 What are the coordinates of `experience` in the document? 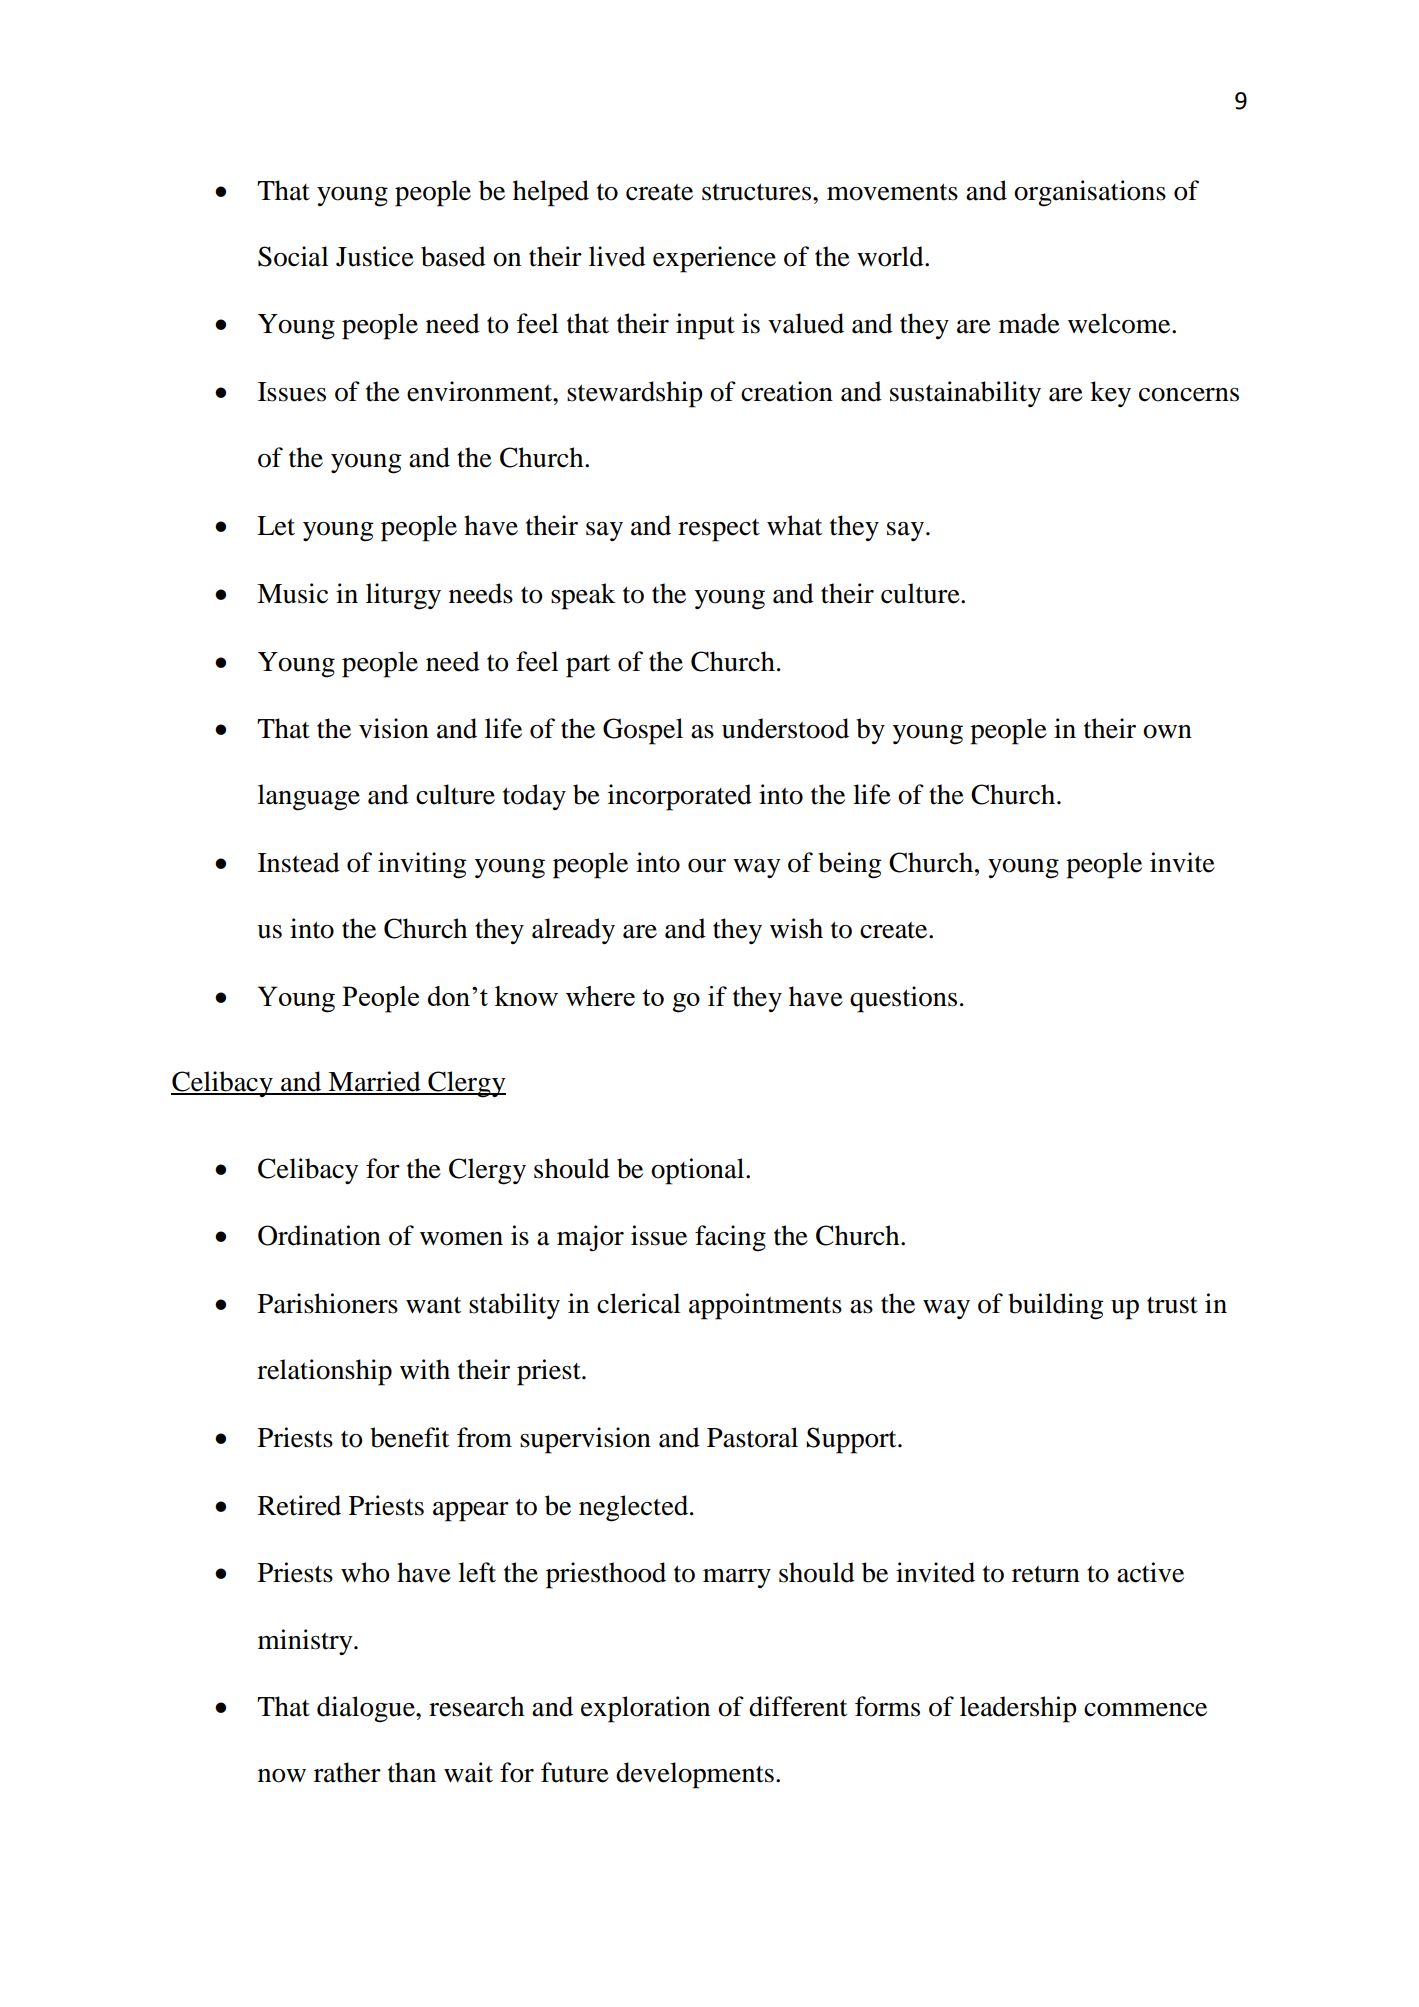 It's located at (714, 259).
